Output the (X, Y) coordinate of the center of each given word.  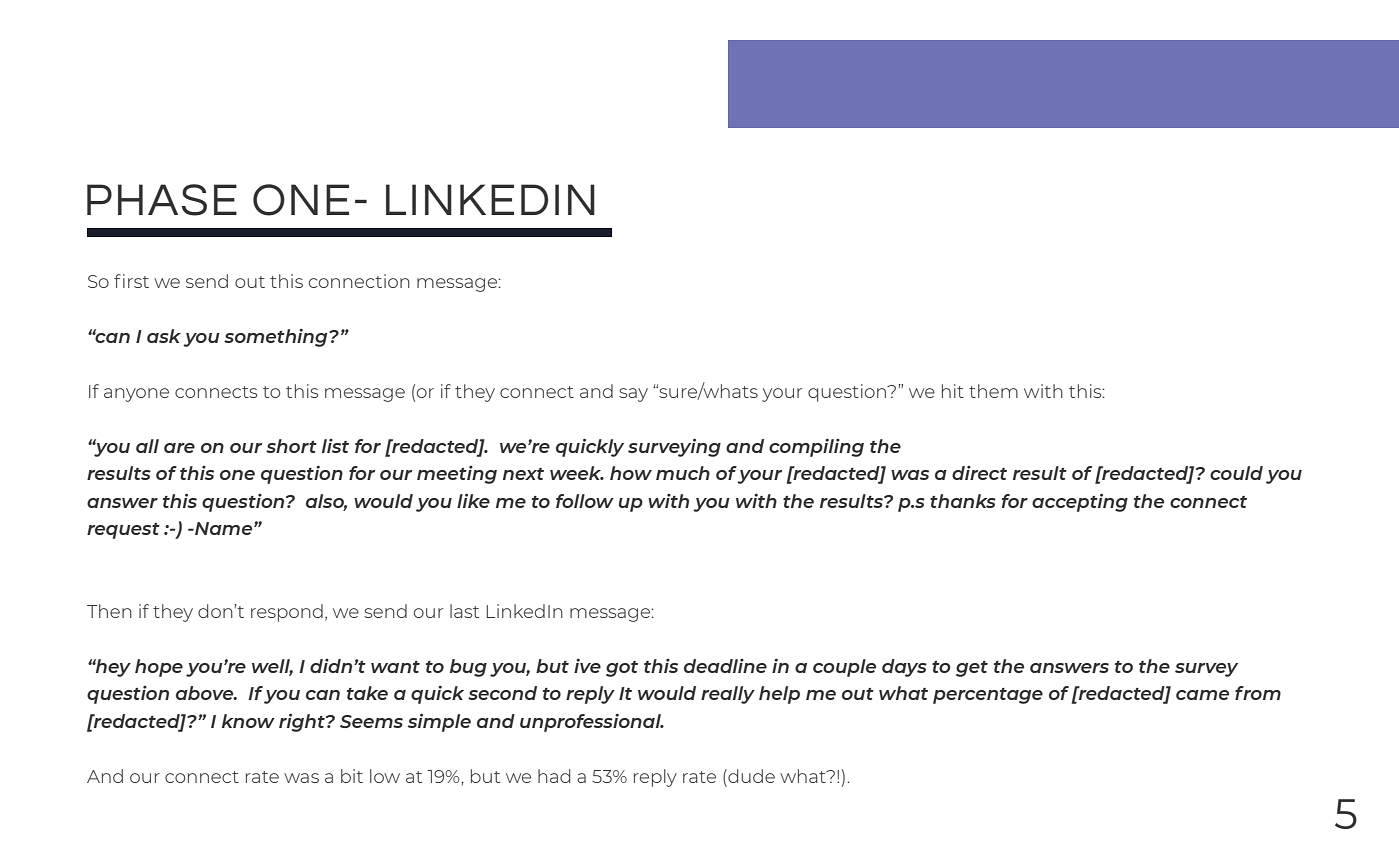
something (277, 337)
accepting (1080, 502)
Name (224, 528)
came (1202, 695)
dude (750, 776)
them (993, 391)
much (683, 473)
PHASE (162, 200)
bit (352, 776)
